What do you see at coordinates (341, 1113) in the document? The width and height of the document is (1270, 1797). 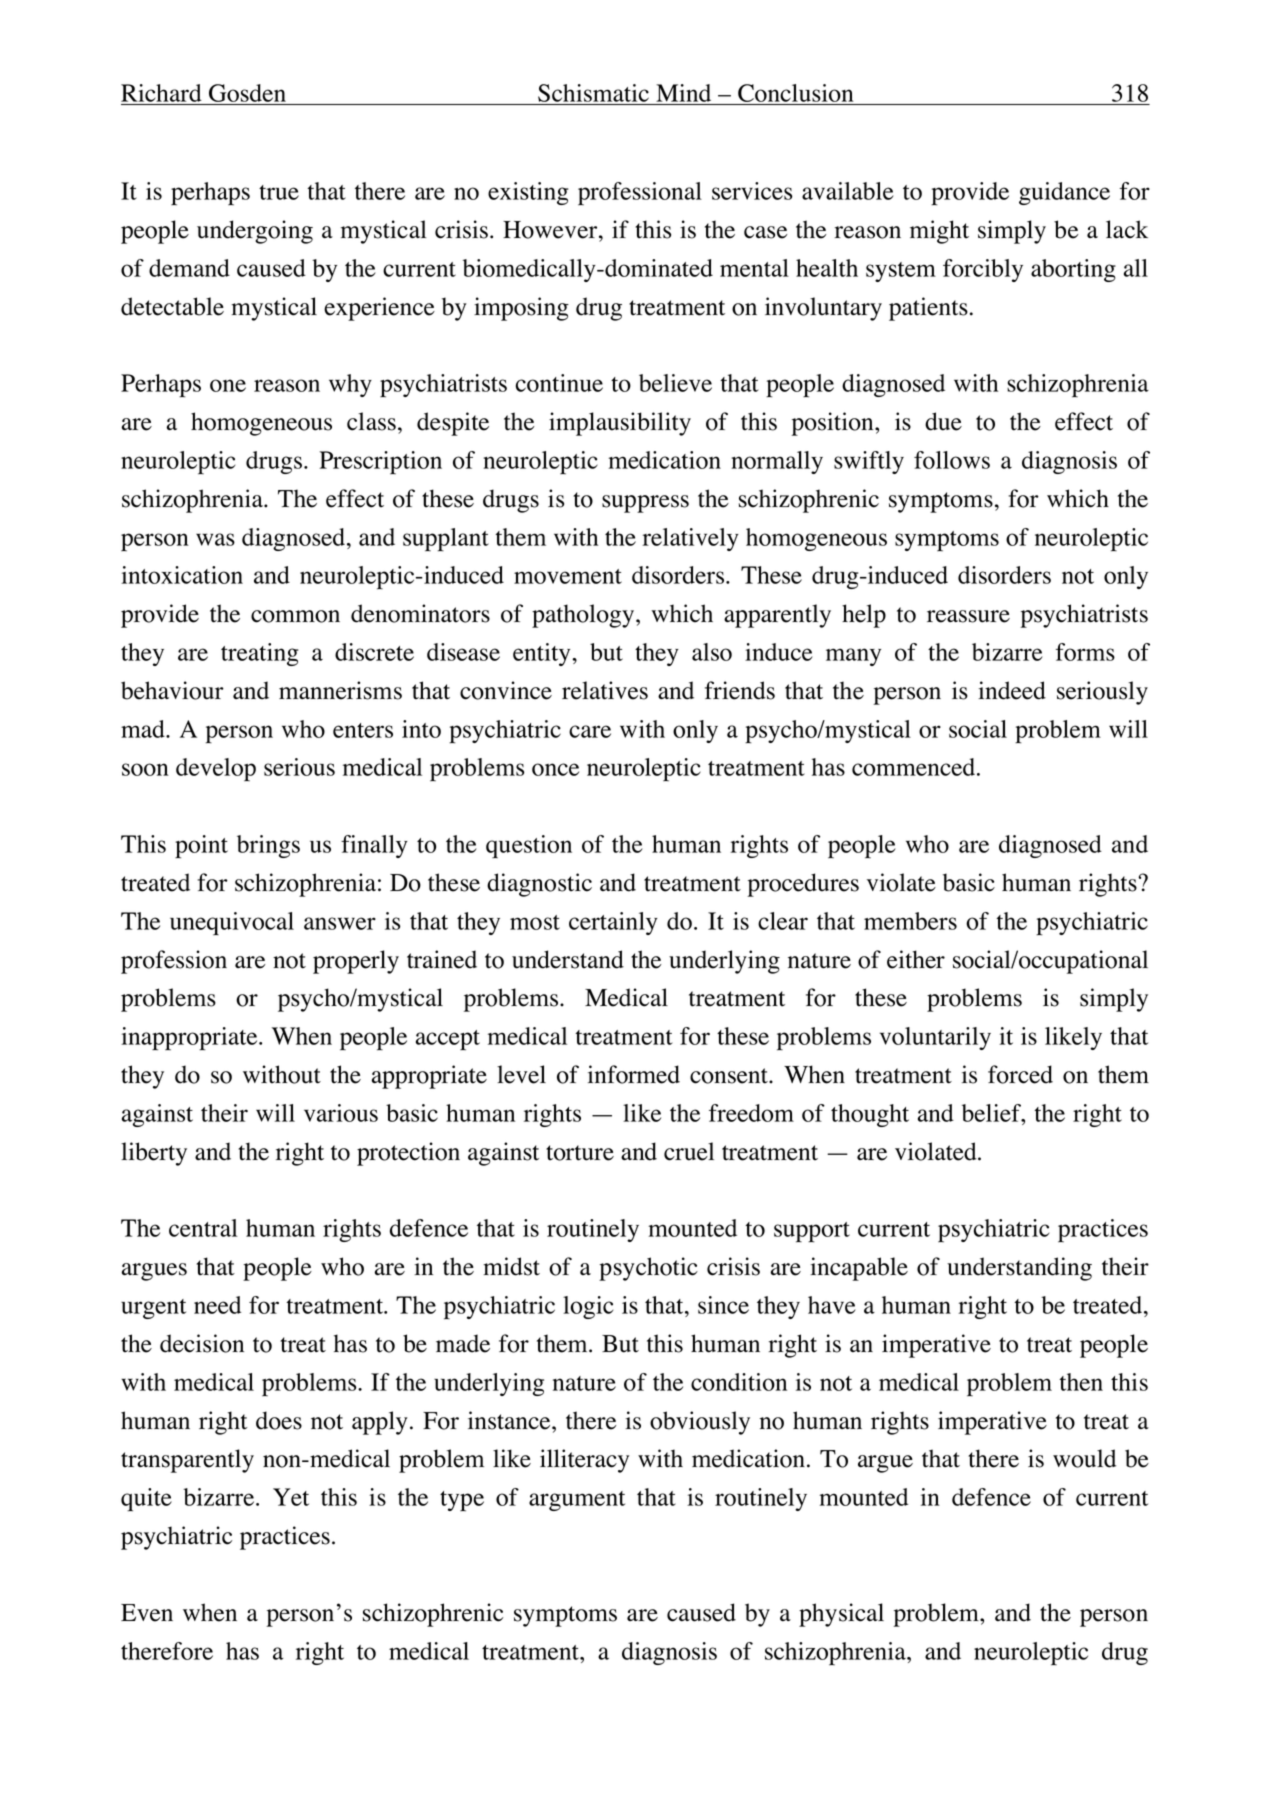 I see `various` at bounding box center [341, 1113].
